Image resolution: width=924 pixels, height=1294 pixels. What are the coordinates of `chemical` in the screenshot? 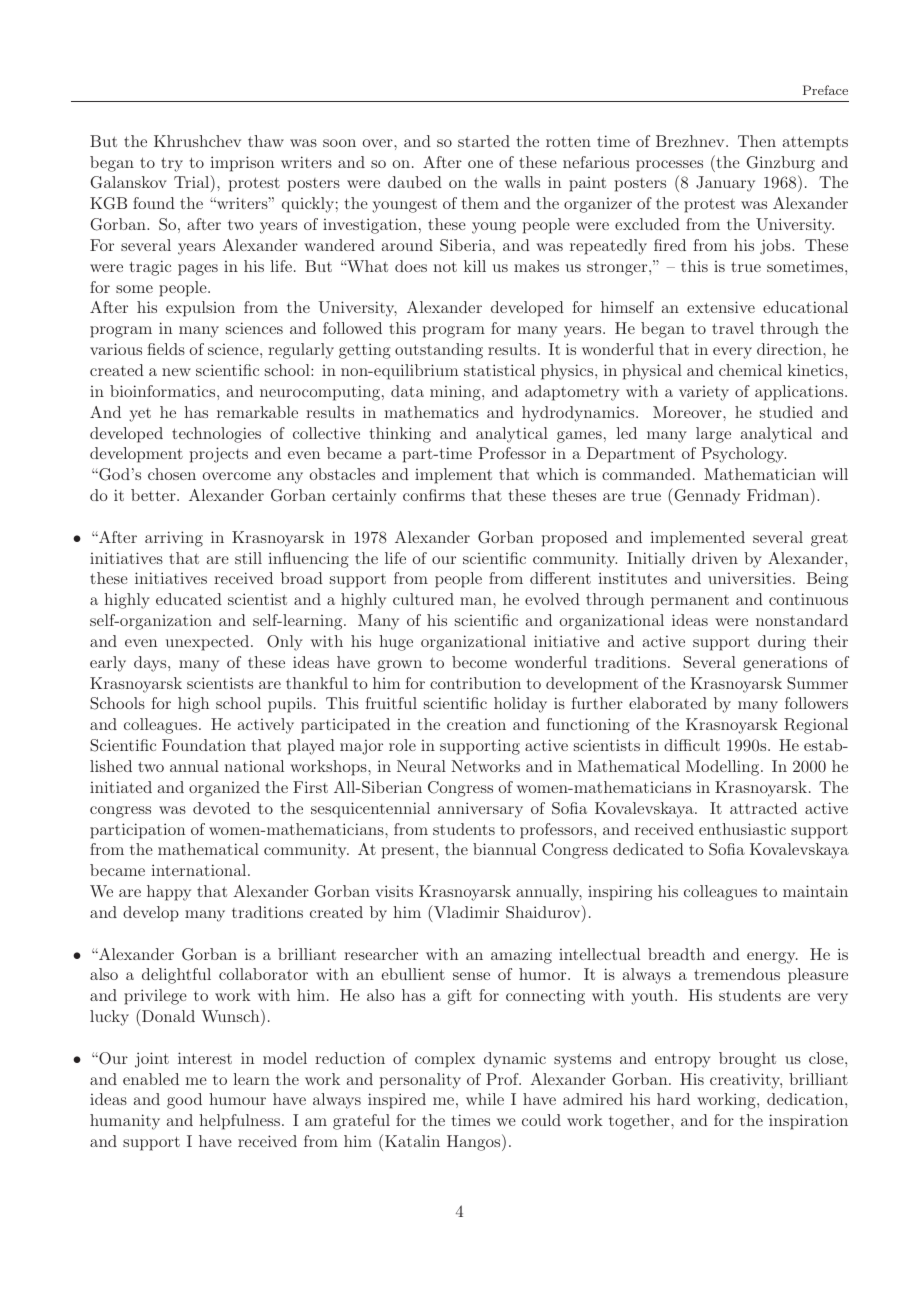 It's located at (750, 370).
